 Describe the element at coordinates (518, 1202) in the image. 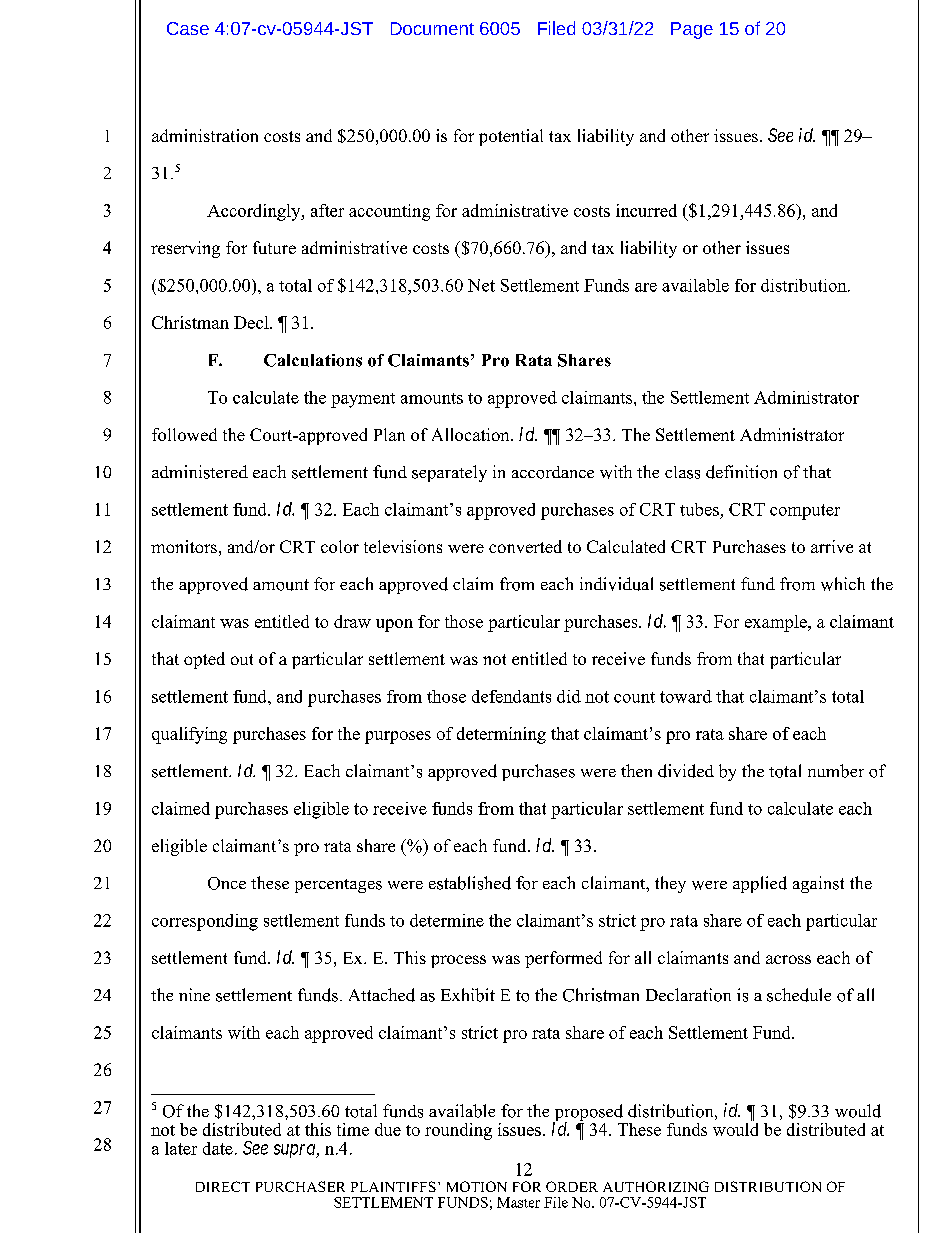

I see `Master` at that location.
